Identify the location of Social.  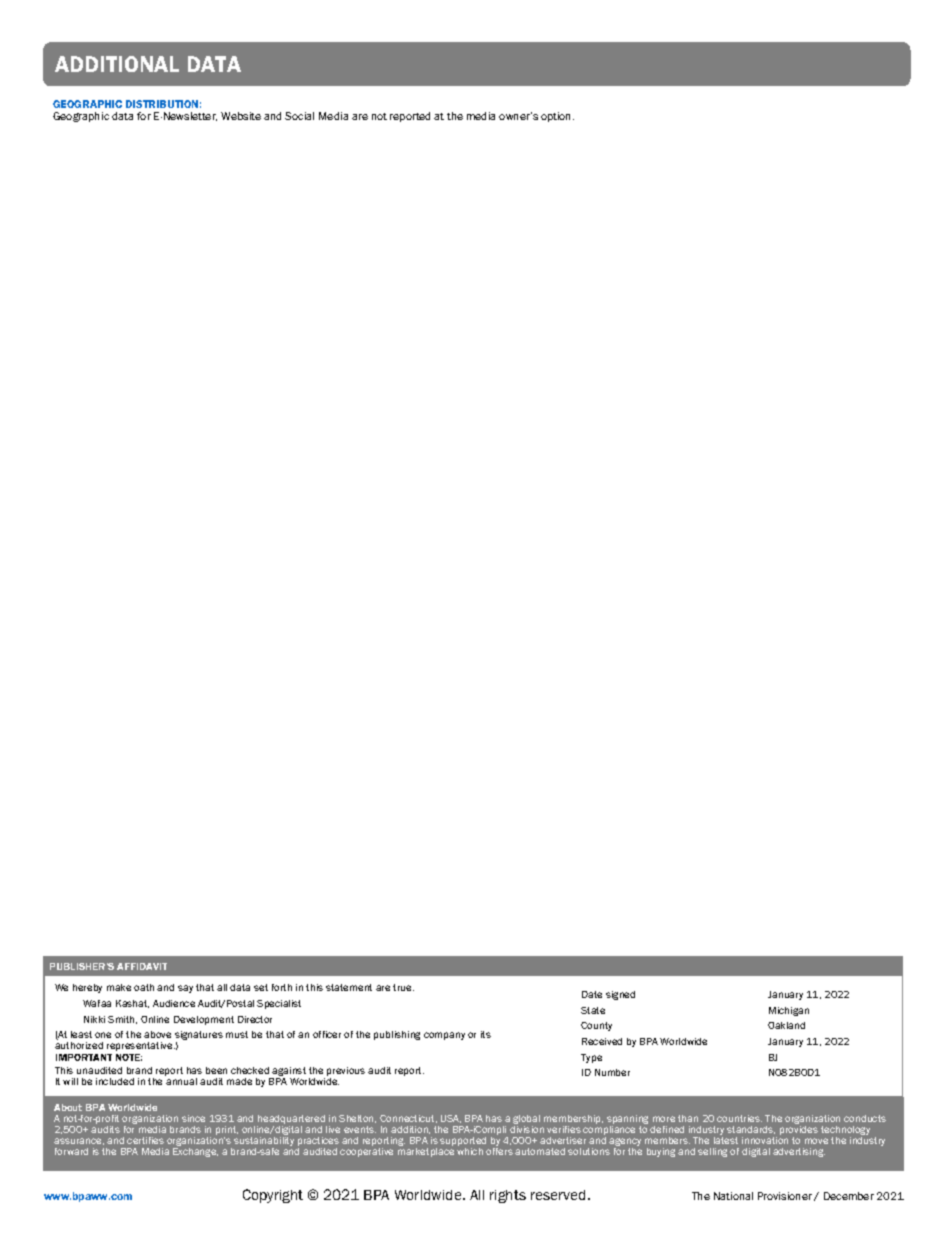
(299, 116).
